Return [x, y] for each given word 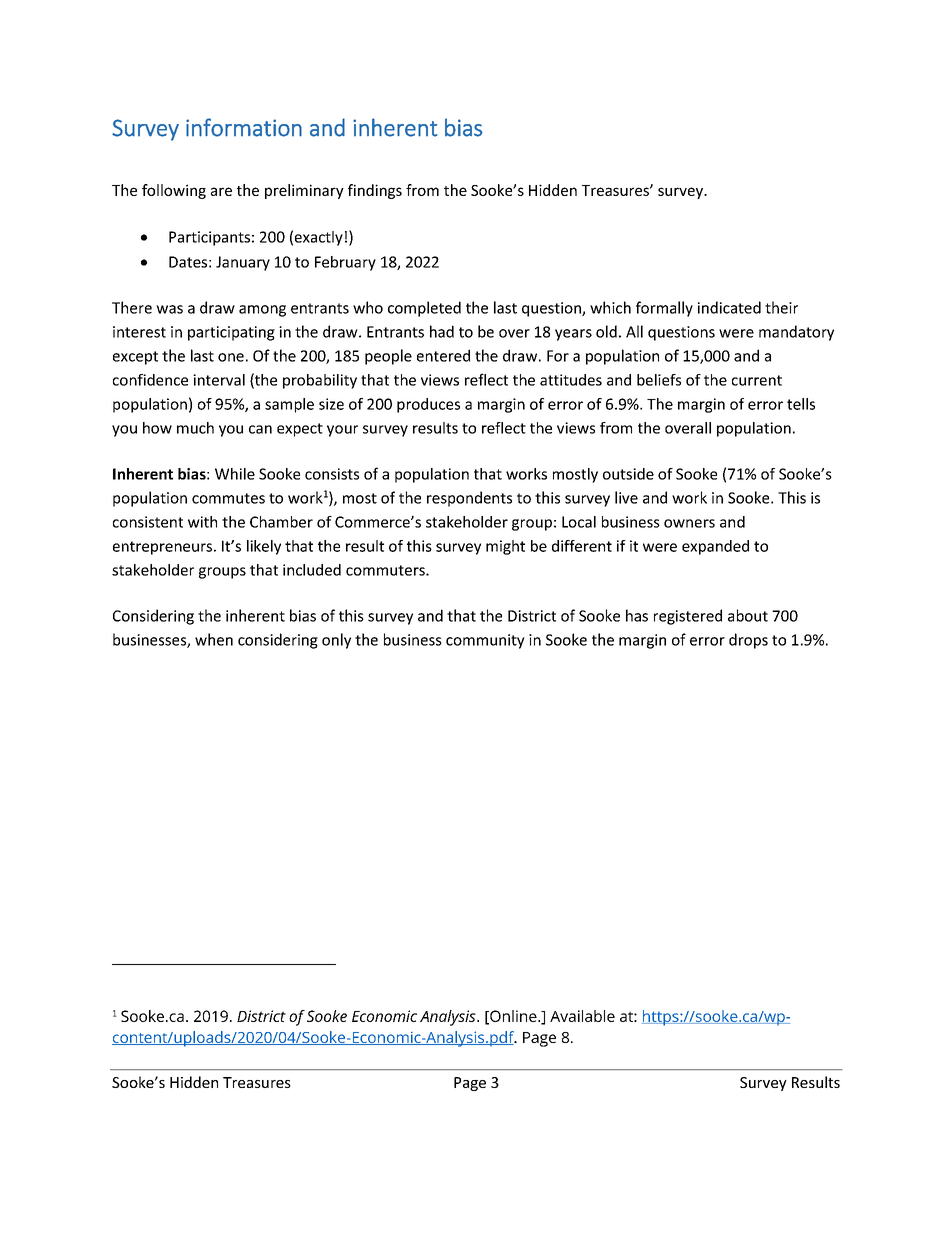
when [214, 639]
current [757, 380]
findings [375, 191]
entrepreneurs [162, 548]
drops [748, 641]
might [505, 547]
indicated [729, 307]
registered [688, 617]
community [485, 641]
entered [443, 355]
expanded [715, 547]
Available [582, 1016]
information [244, 127]
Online [513, 1017]
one [231, 357]
